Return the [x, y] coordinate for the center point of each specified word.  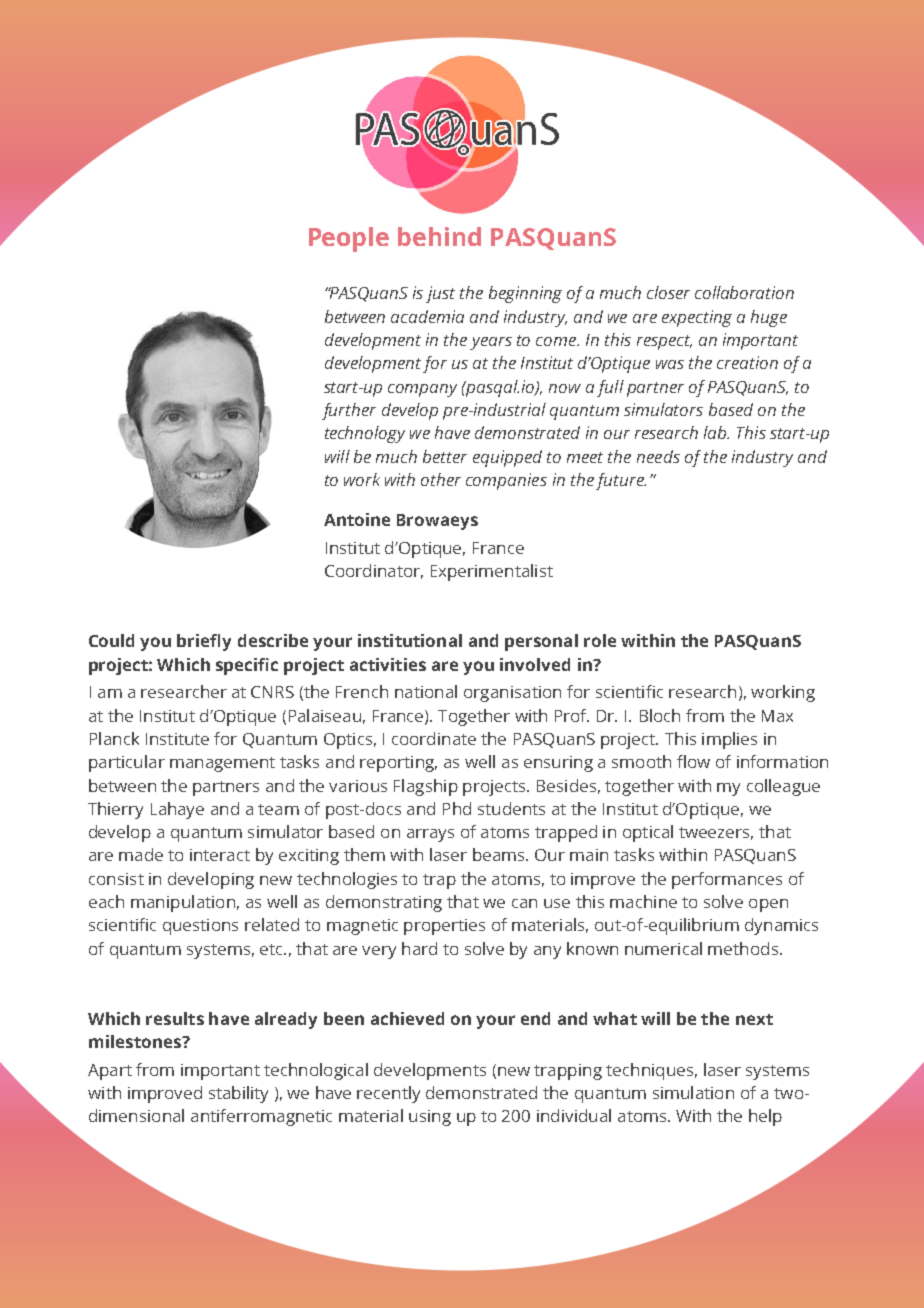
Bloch [660, 715]
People [349, 239]
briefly [204, 642]
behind [439, 236]
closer [668, 292]
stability [238, 1094]
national [426, 691]
